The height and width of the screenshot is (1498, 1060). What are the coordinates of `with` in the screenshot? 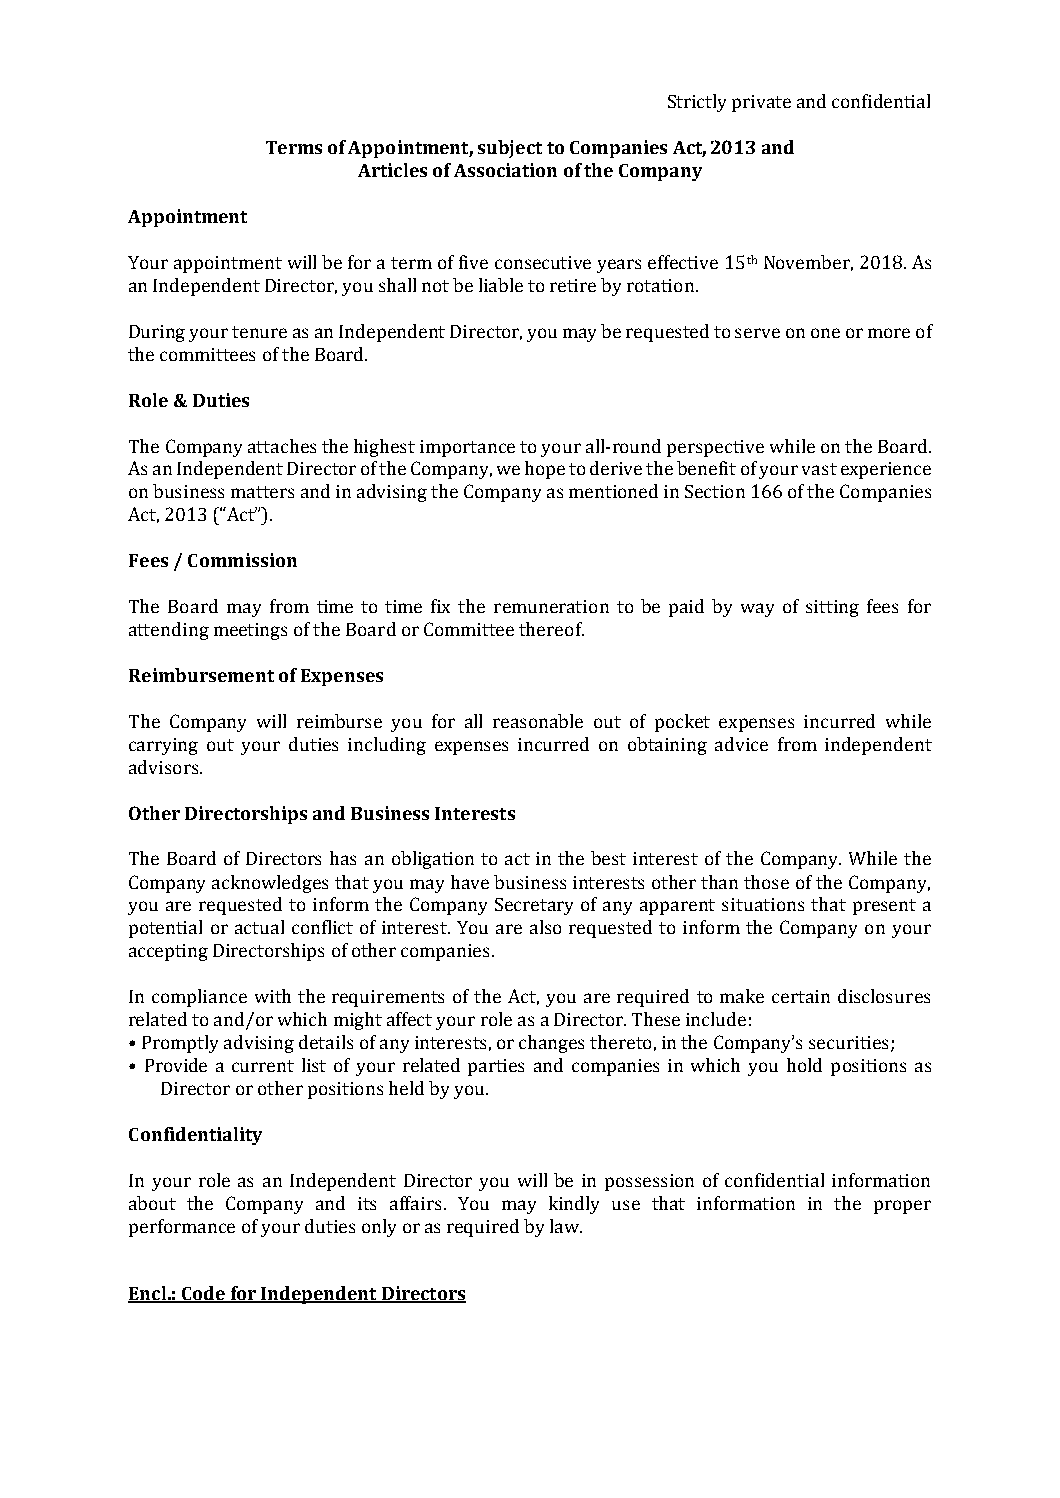 It's located at (273, 996).
